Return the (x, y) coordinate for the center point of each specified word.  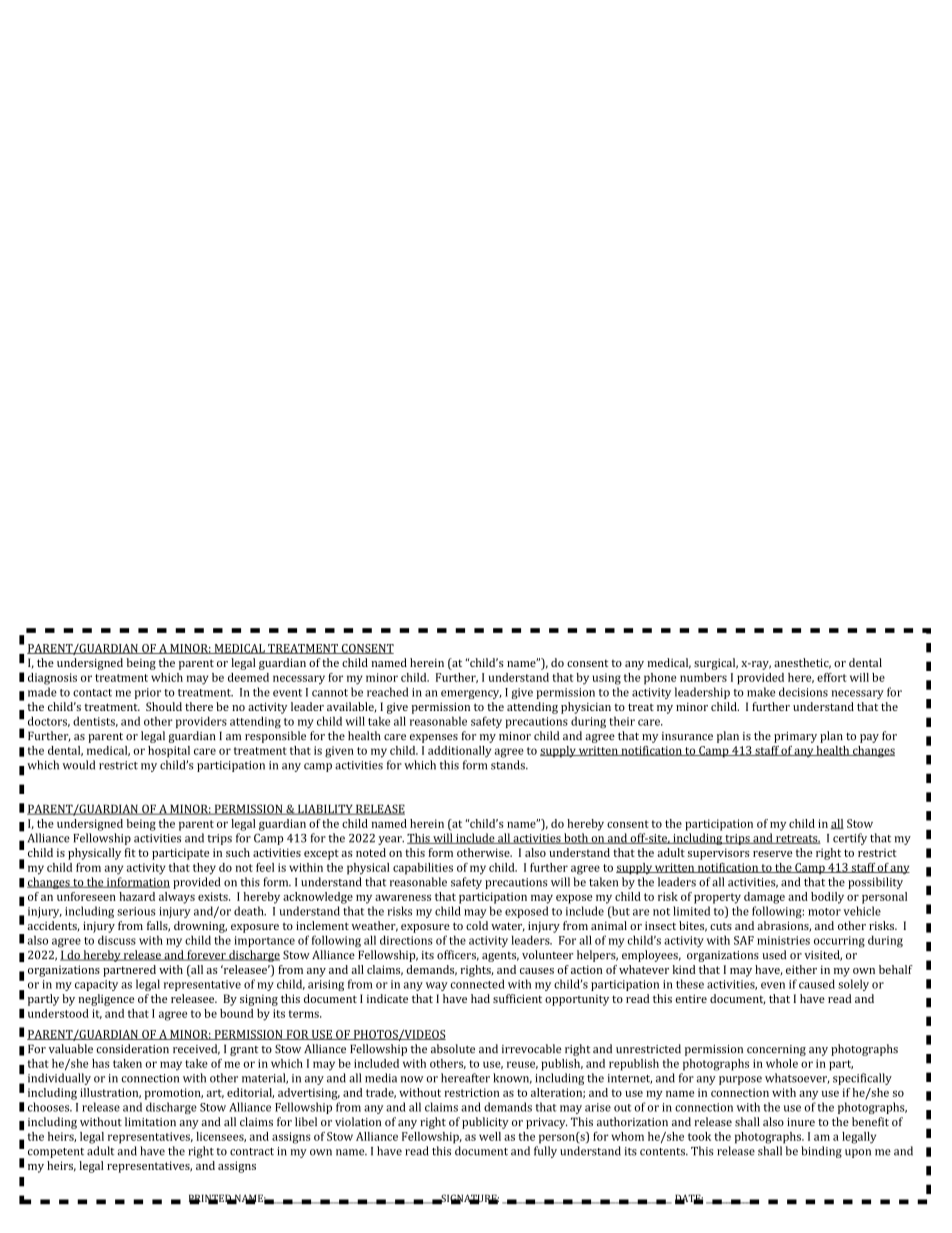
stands (509, 765)
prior (148, 693)
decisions (803, 692)
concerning (776, 1050)
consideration (132, 1049)
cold (477, 925)
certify (850, 839)
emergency (471, 694)
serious (136, 911)
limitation (150, 1122)
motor (824, 912)
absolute (453, 1049)
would (79, 765)
